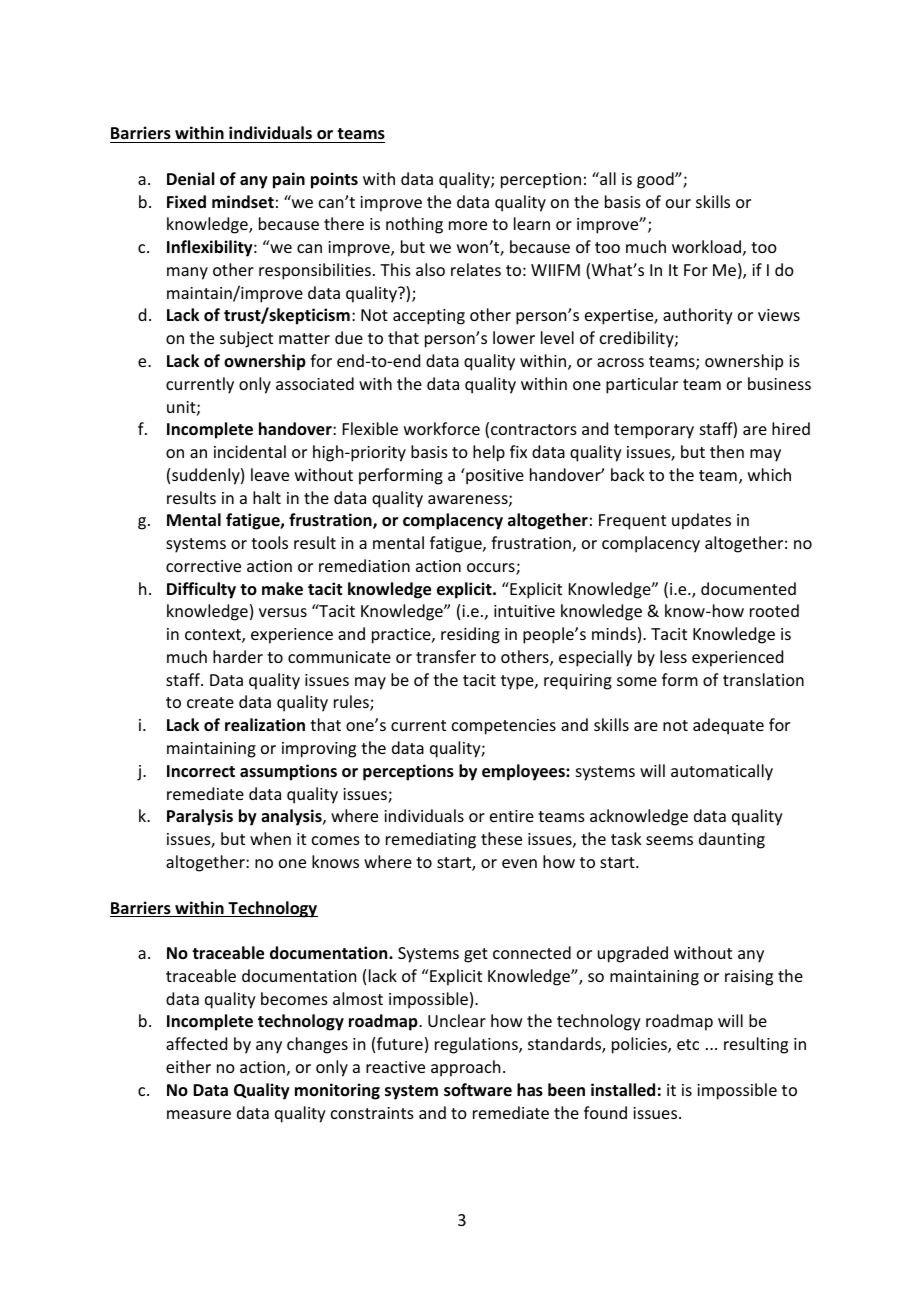  Describe the element at coordinates (678, 203) in the image. I see `our` at that location.
